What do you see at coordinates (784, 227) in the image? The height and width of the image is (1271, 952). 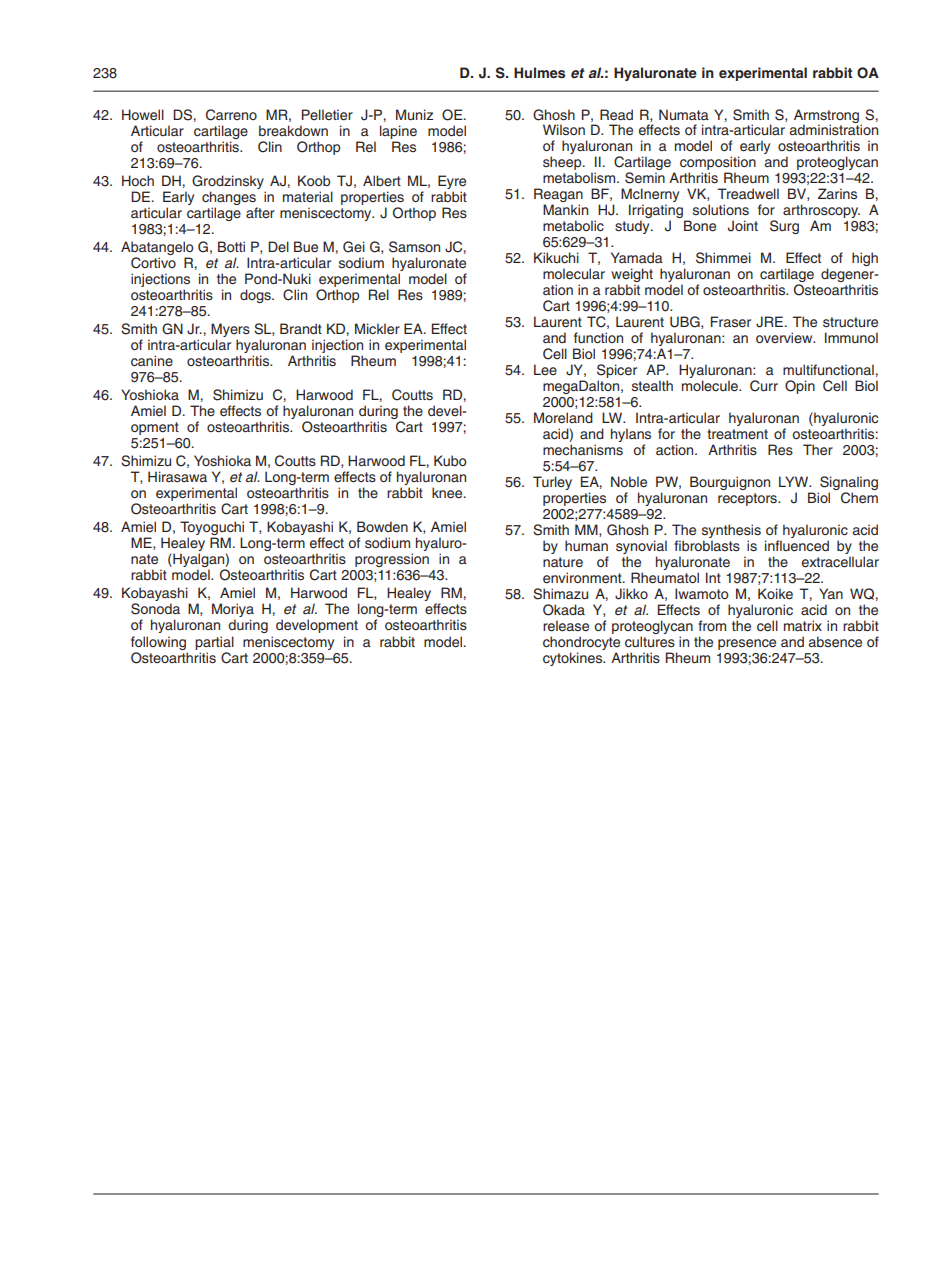 I see `Surg` at bounding box center [784, 227].
